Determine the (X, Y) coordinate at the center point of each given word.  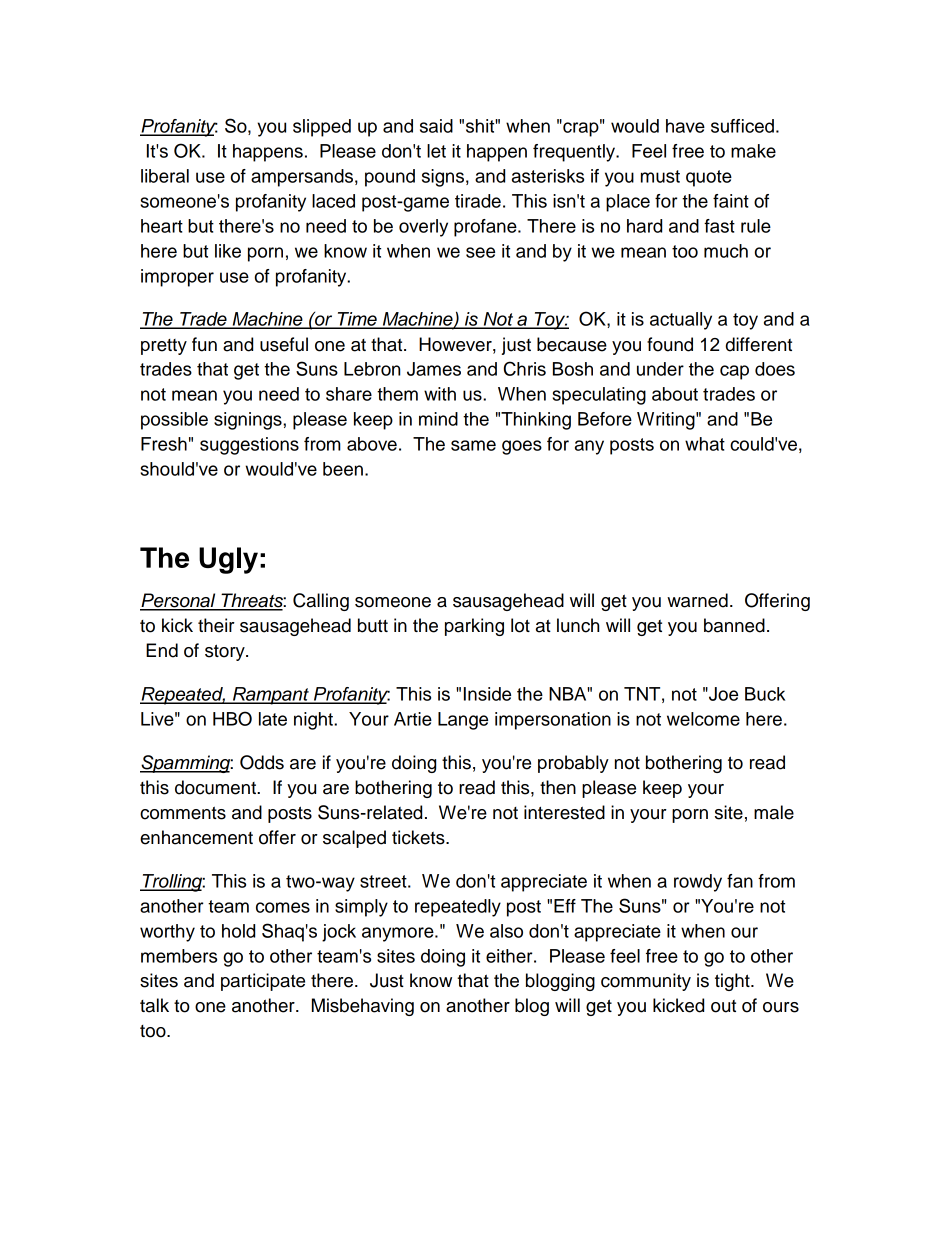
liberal (165, 176)
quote (709, 178)
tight (733, 982)
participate (263, 982)
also (506, 931)
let (436, 151)
